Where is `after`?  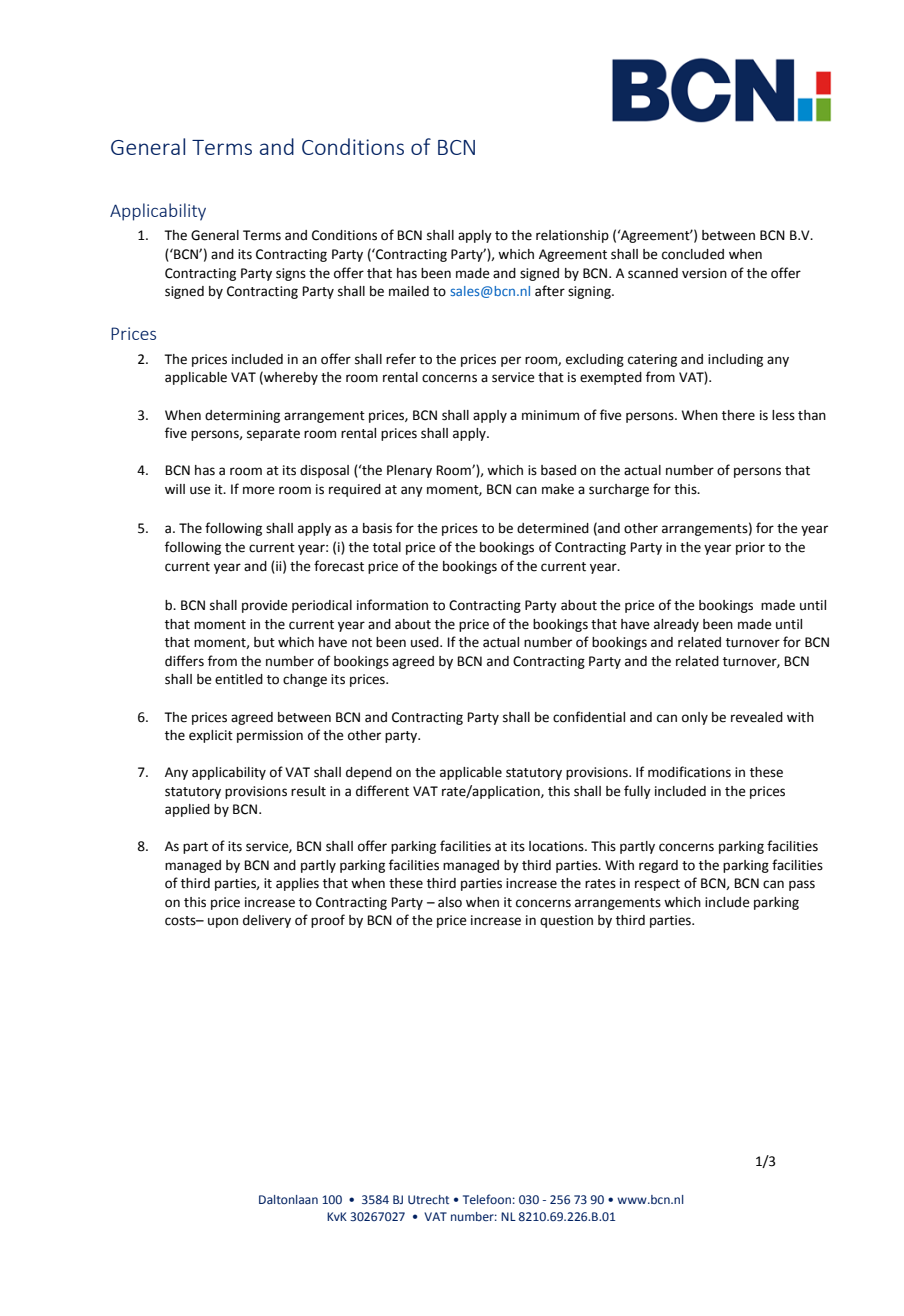
after is located at coordinates (550, 291).
